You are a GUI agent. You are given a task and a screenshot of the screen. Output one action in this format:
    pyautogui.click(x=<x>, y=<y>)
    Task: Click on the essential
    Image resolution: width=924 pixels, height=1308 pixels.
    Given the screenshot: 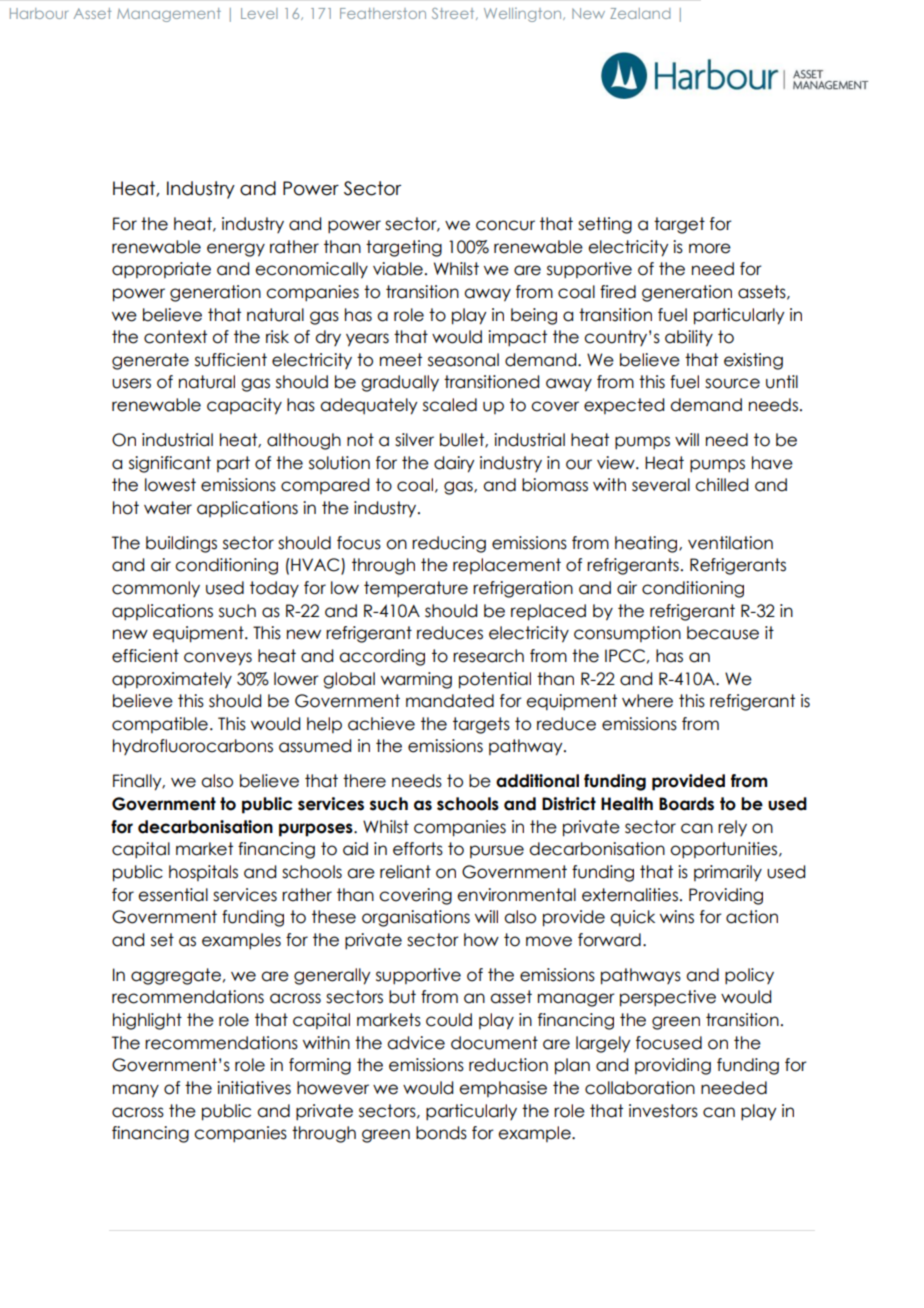 What is the action you would take?
    pyautogui.click(x=173, y=895)
